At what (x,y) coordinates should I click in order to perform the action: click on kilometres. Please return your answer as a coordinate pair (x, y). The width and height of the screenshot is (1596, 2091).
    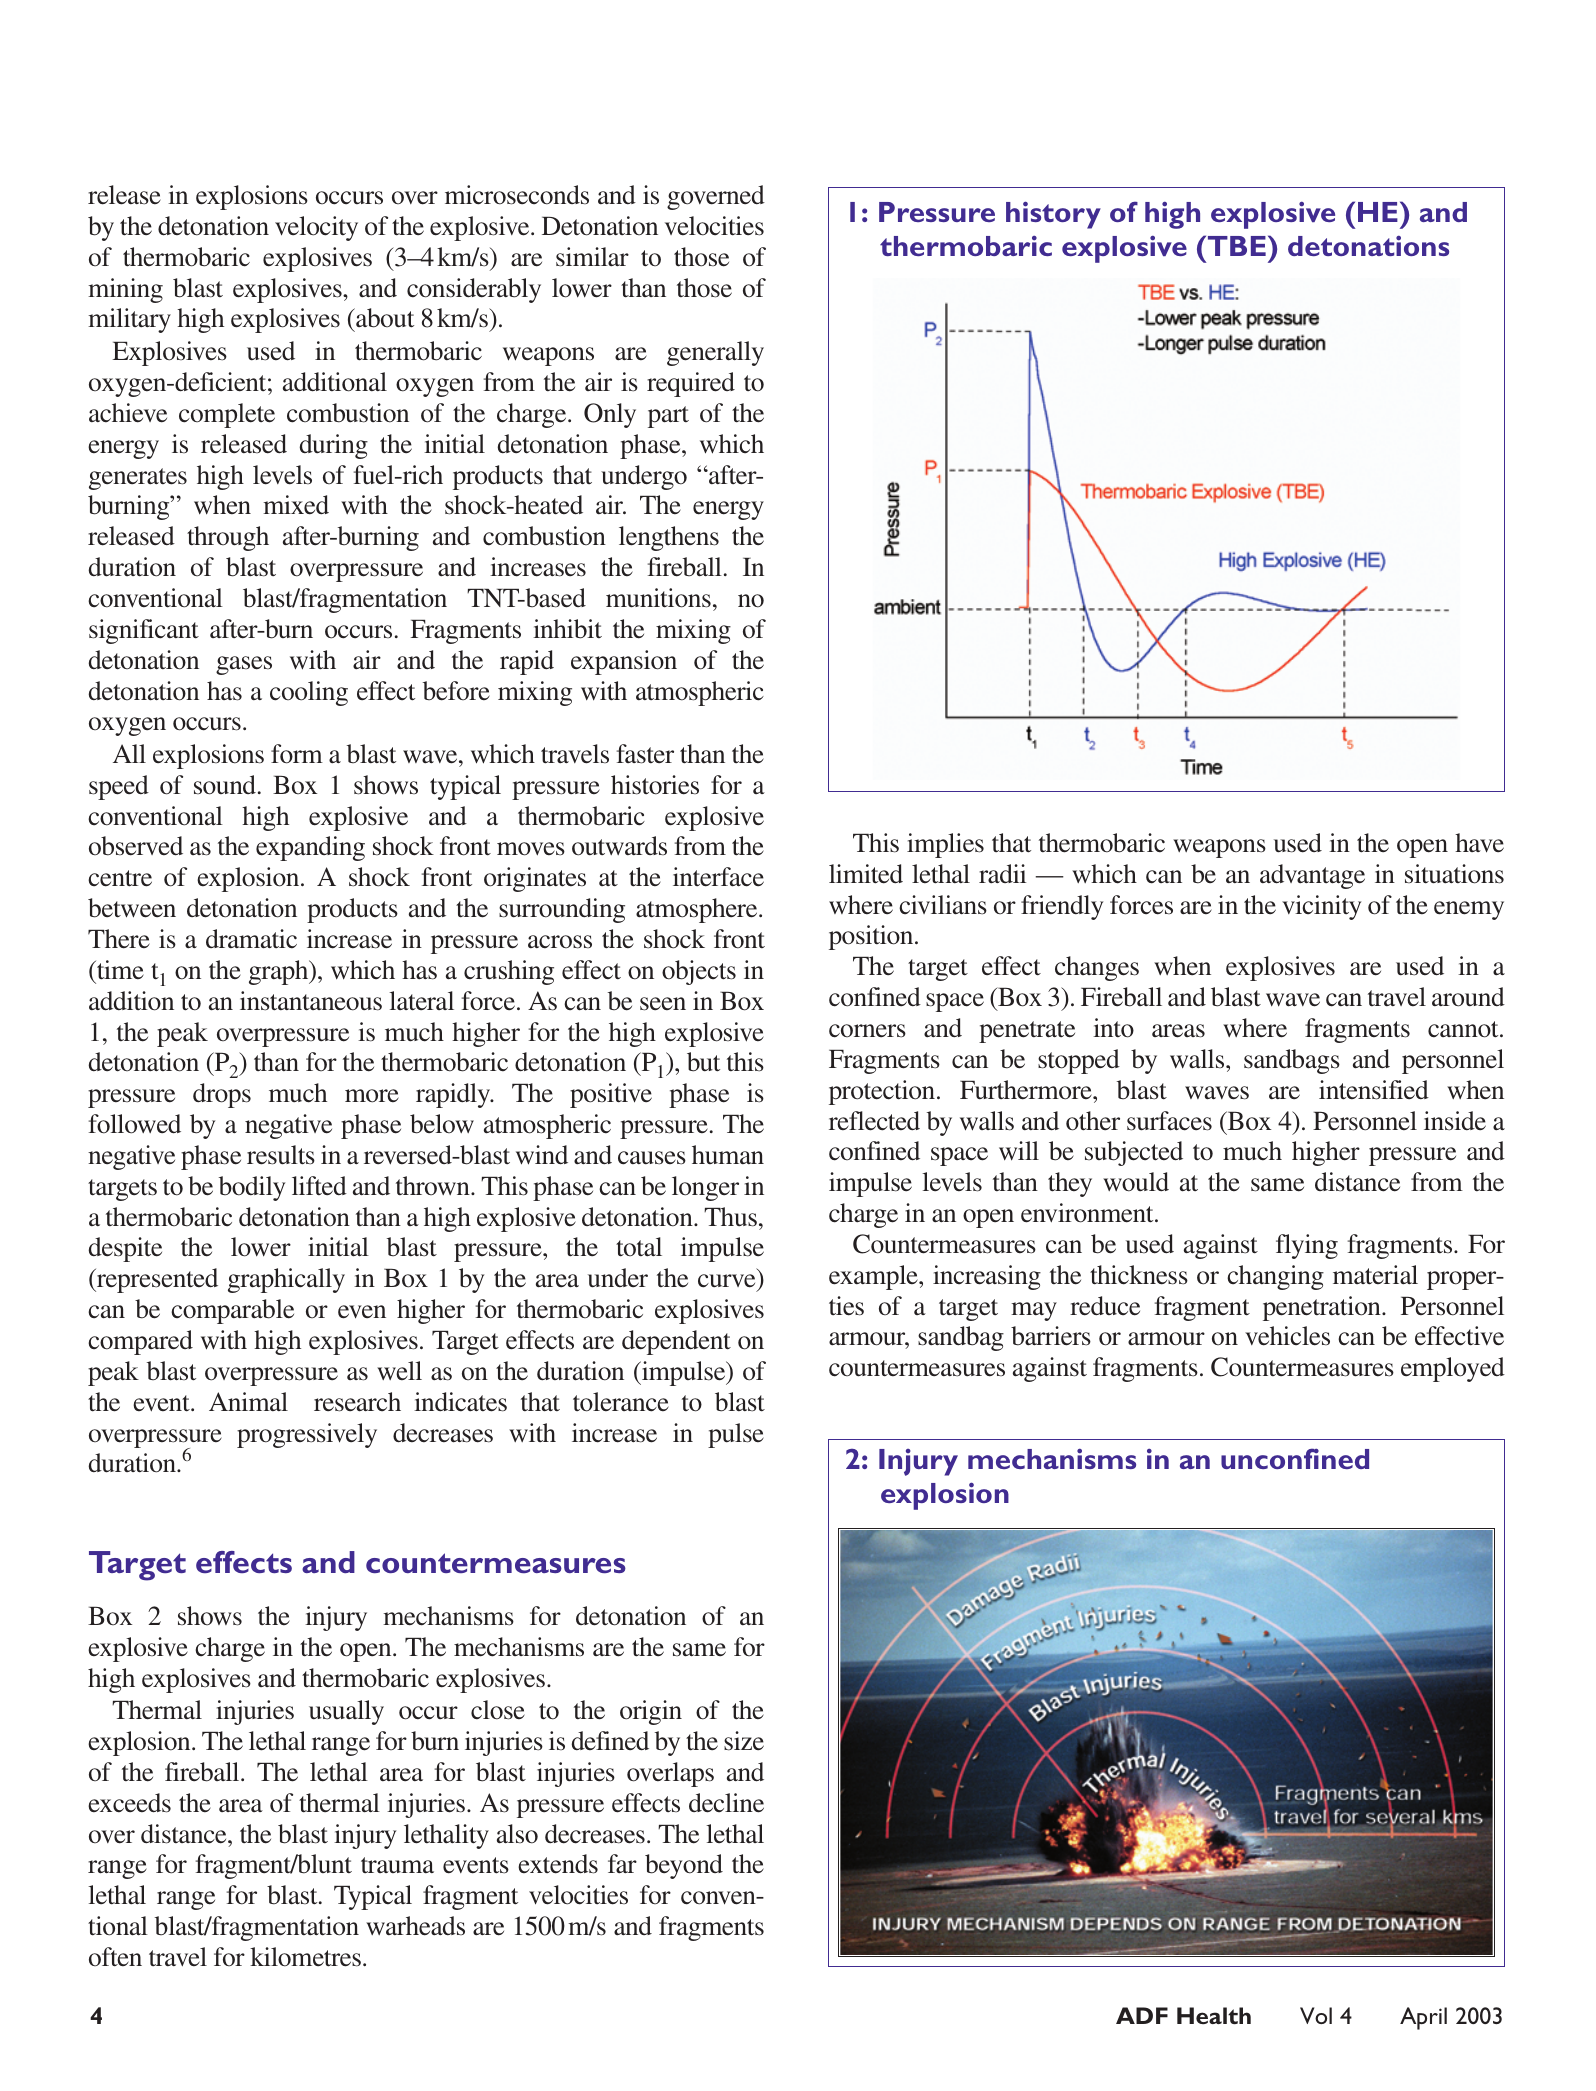
    Looking at the image, I should click on (305, 1957).
